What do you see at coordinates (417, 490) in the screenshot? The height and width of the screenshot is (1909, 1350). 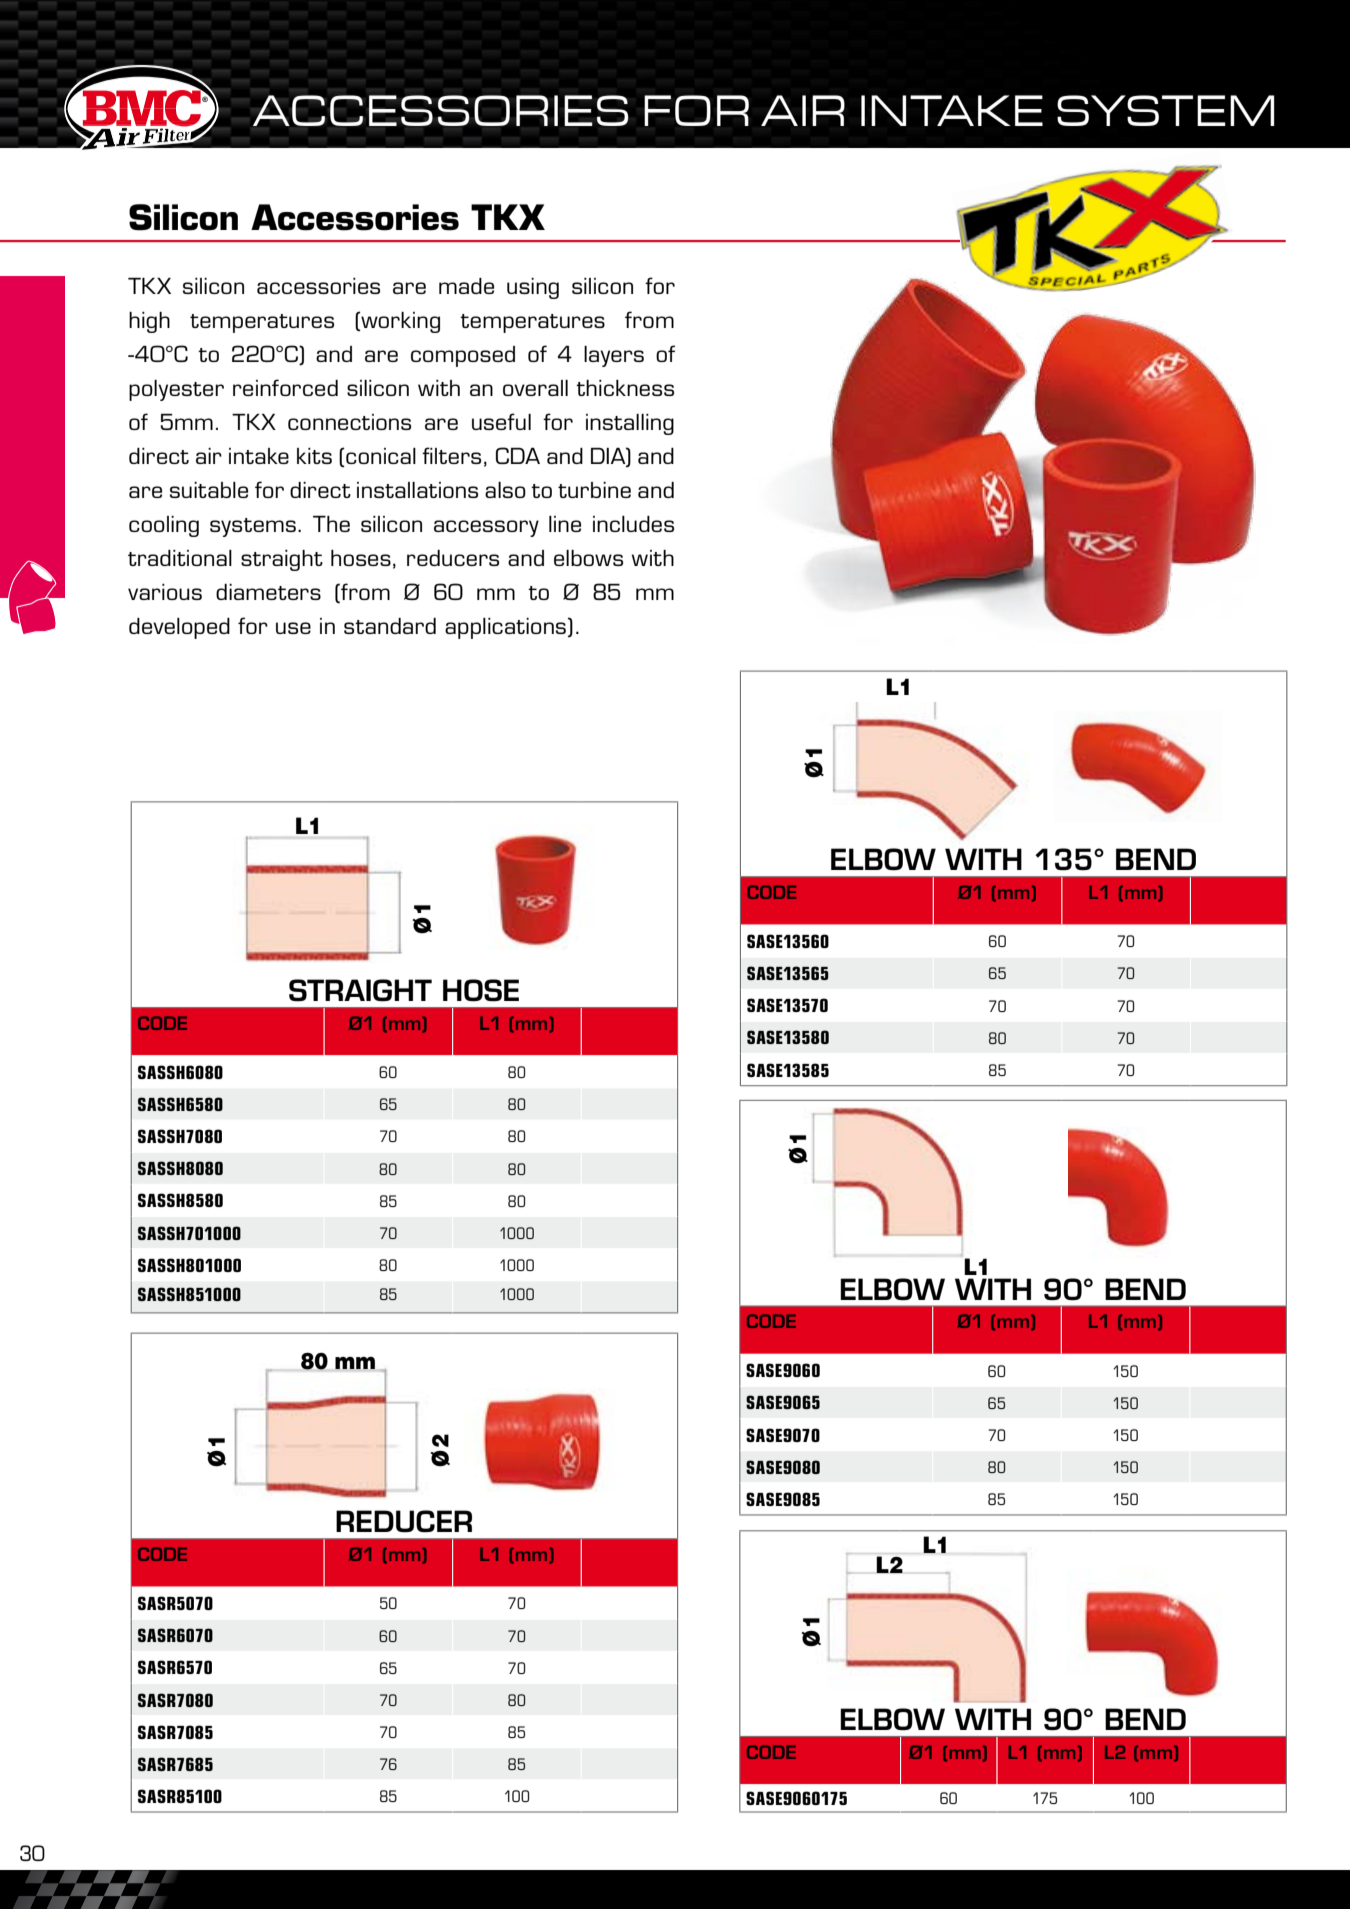 I see `installations` at bounding box center [417, 490].
